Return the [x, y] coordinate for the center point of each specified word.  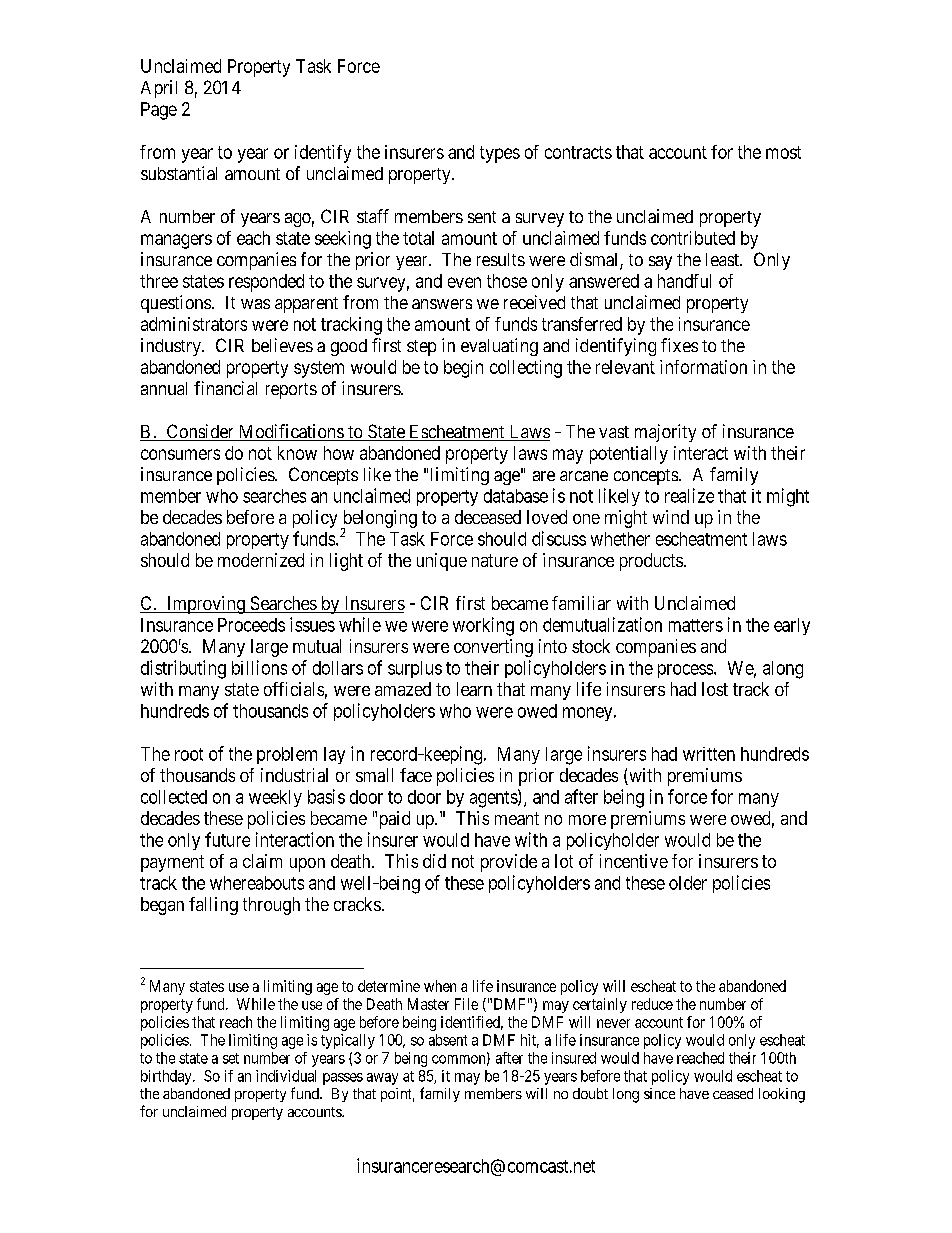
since [659, 1093]
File [466, 1004]
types [500, 154]
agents [494, 799]
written [709, 754]
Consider [200, 432]
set [231, 1058]
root [189, 754]
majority [665, 433]
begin [463, 369]
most [783, 152]
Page [159, 111]
